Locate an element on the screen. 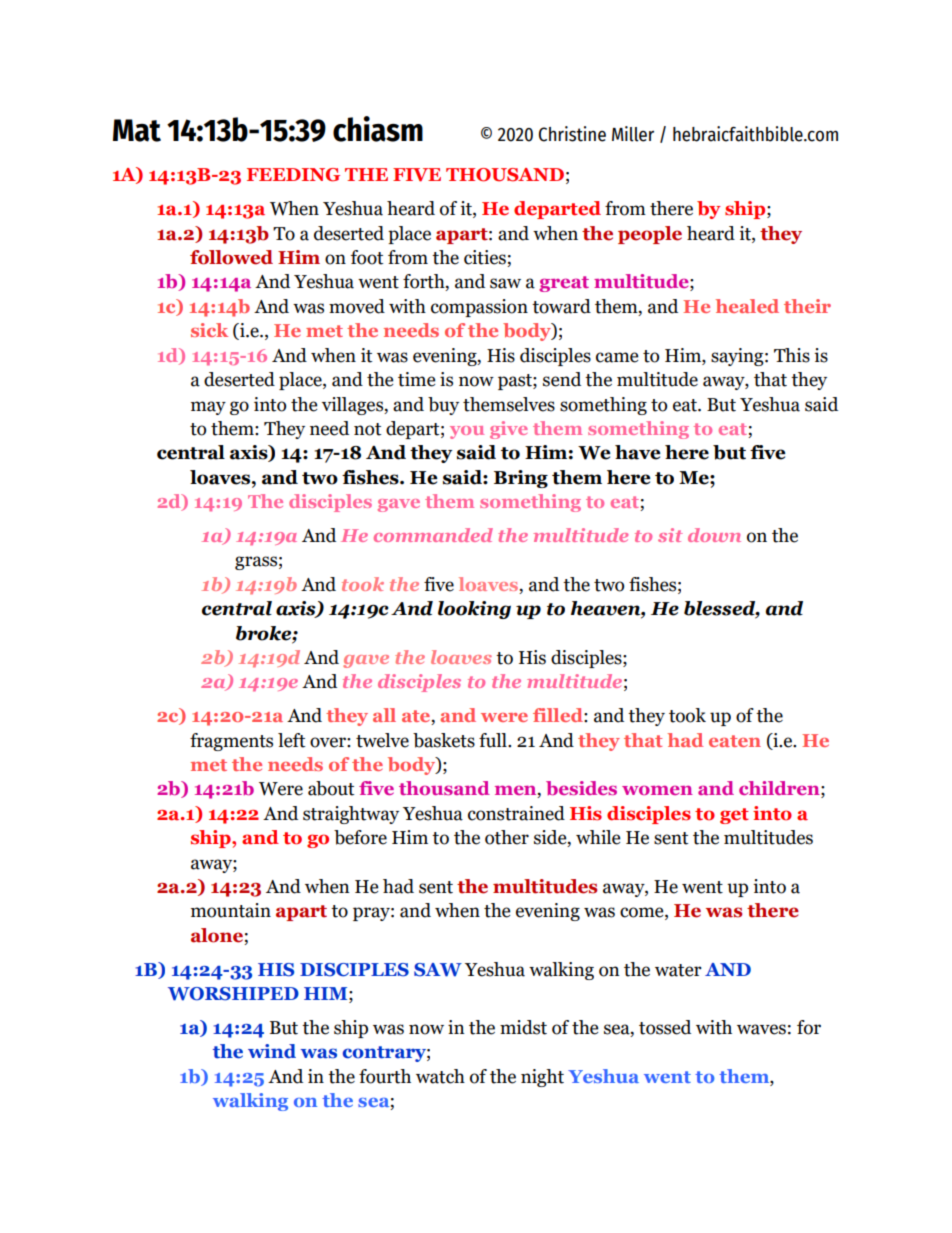 The width and height of the screenshot is (952, 1233). looking is located at coordinates (474, 610).
